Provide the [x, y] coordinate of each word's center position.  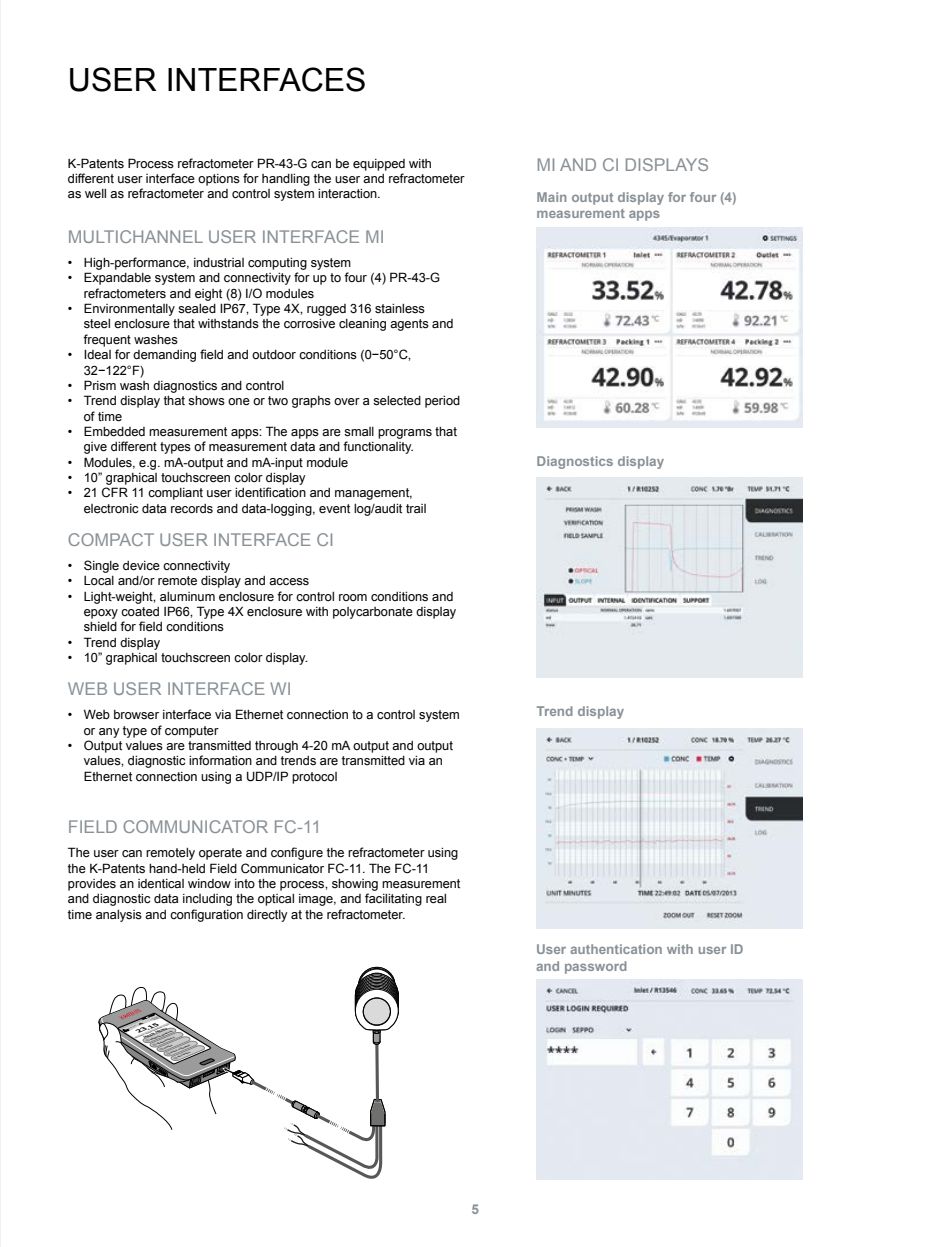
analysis [119, 916]
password [596, 967]
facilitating [393, 899]
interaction [348, 194]
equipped [379, 165]
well [95, 194]
